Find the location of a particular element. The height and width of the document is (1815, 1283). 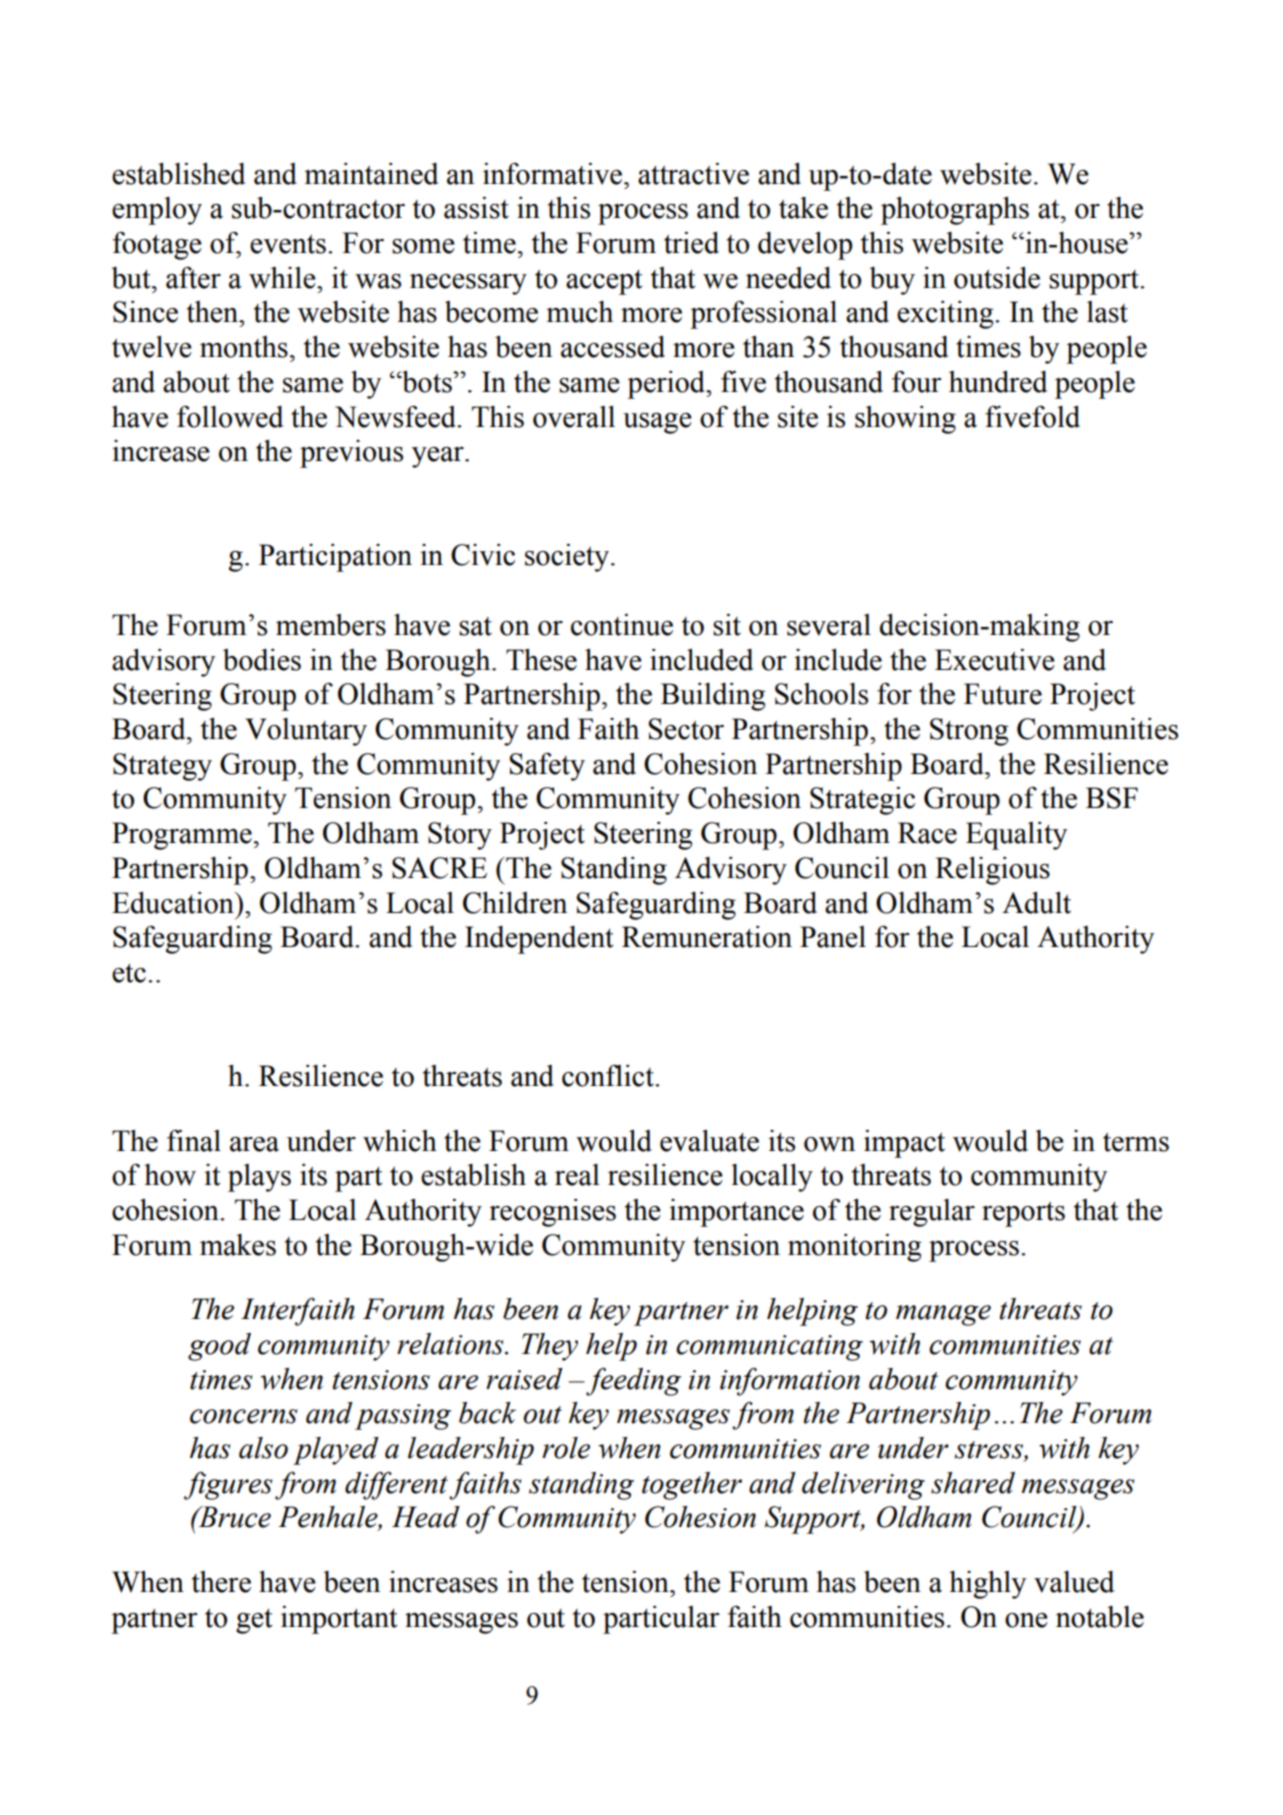

tried is located at coordinates (691, 243).
